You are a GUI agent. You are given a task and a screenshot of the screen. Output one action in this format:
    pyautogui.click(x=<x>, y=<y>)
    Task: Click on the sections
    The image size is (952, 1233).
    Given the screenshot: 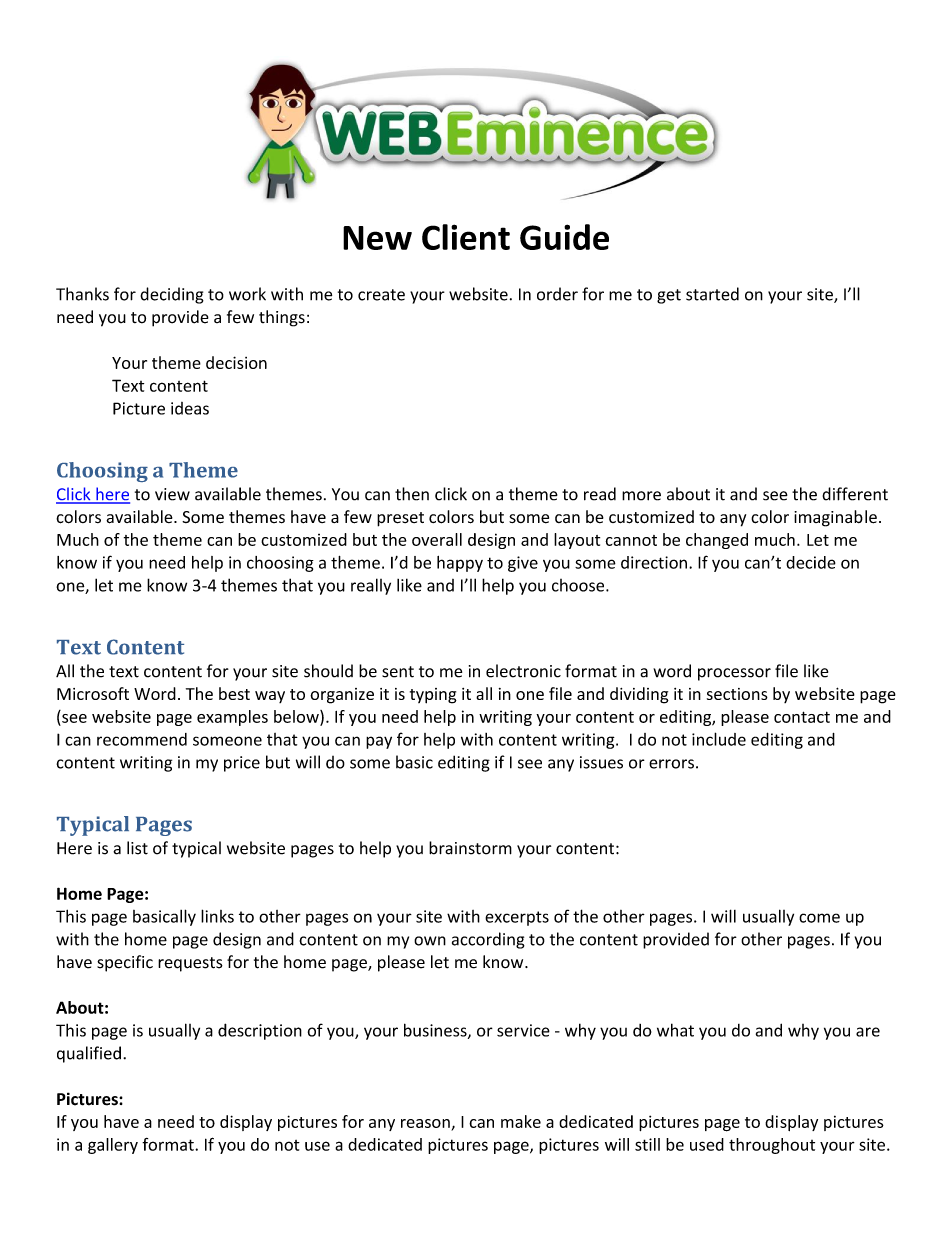 What is the action you would take?
    pyautogui.click(x=737, y=694)
